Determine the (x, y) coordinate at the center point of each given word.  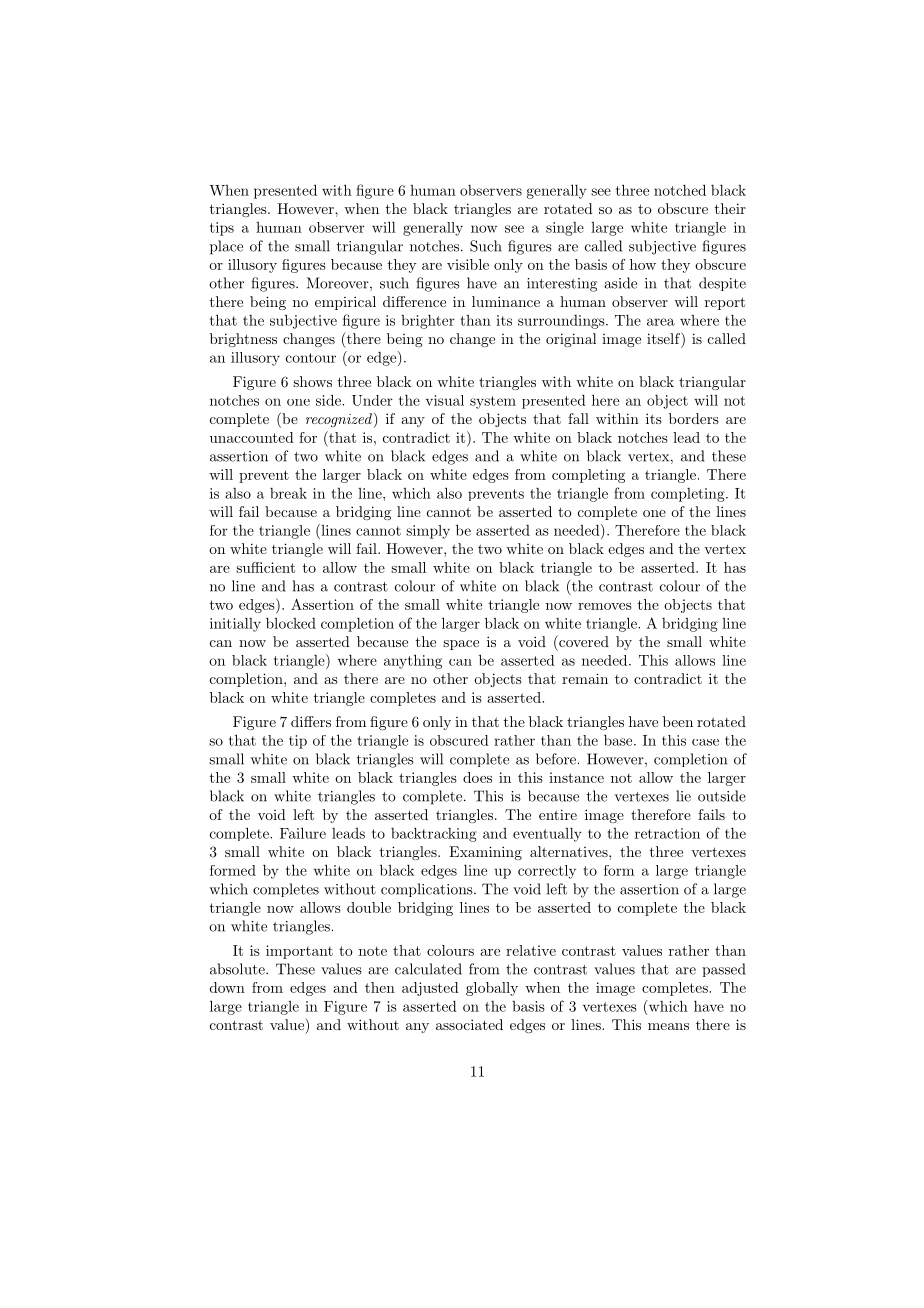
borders (694, 418)
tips (222, 229)
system (493, 402)
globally (492, 989)
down (227, 987)
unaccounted (252, 437)
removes (605, 606)
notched (680, 190)
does (477, 777)
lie (683, 796)
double (369, 907)
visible (468, 264)
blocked (291, 623)
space (461, 645)
